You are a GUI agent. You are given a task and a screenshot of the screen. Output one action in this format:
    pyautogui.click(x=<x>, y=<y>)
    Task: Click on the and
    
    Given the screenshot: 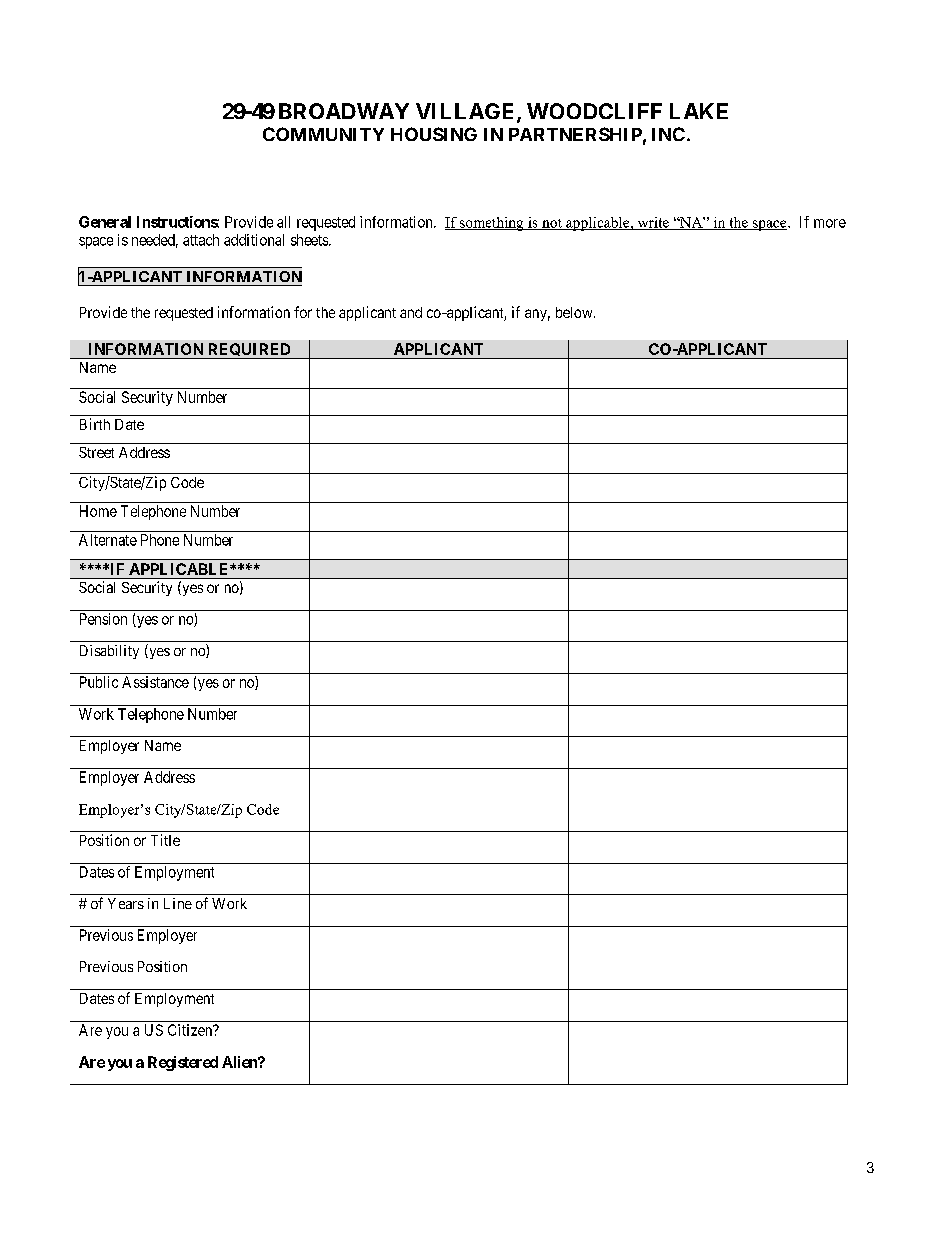 What is the action you would take?
    pyautogui.click(x=411, y=312)
